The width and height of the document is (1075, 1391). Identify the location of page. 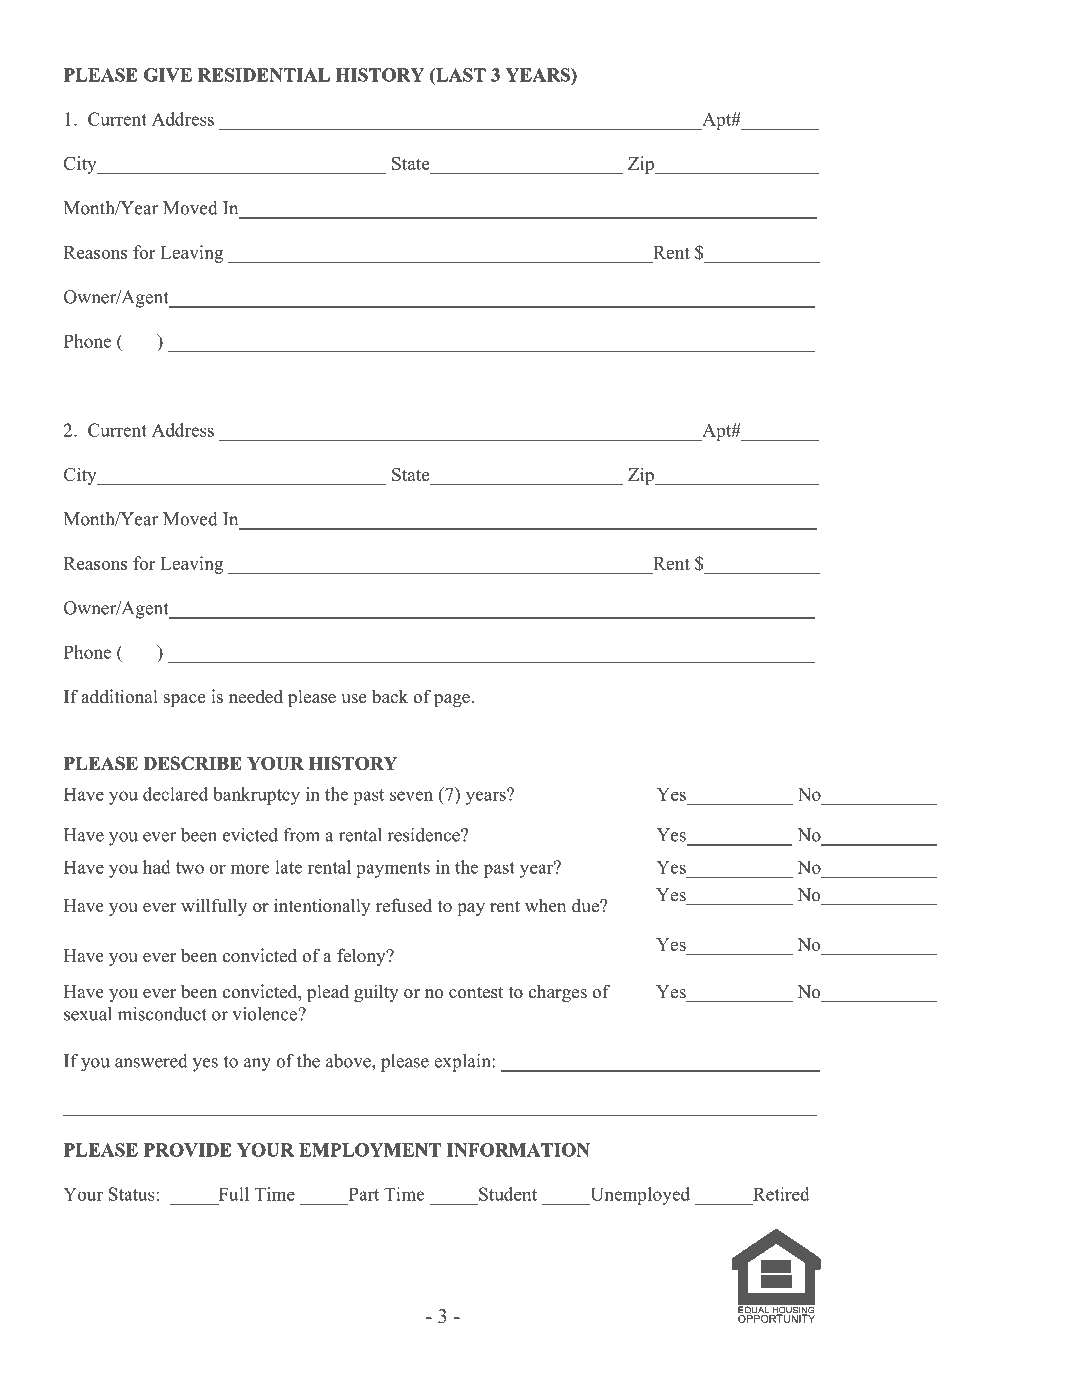
(452, 700).
